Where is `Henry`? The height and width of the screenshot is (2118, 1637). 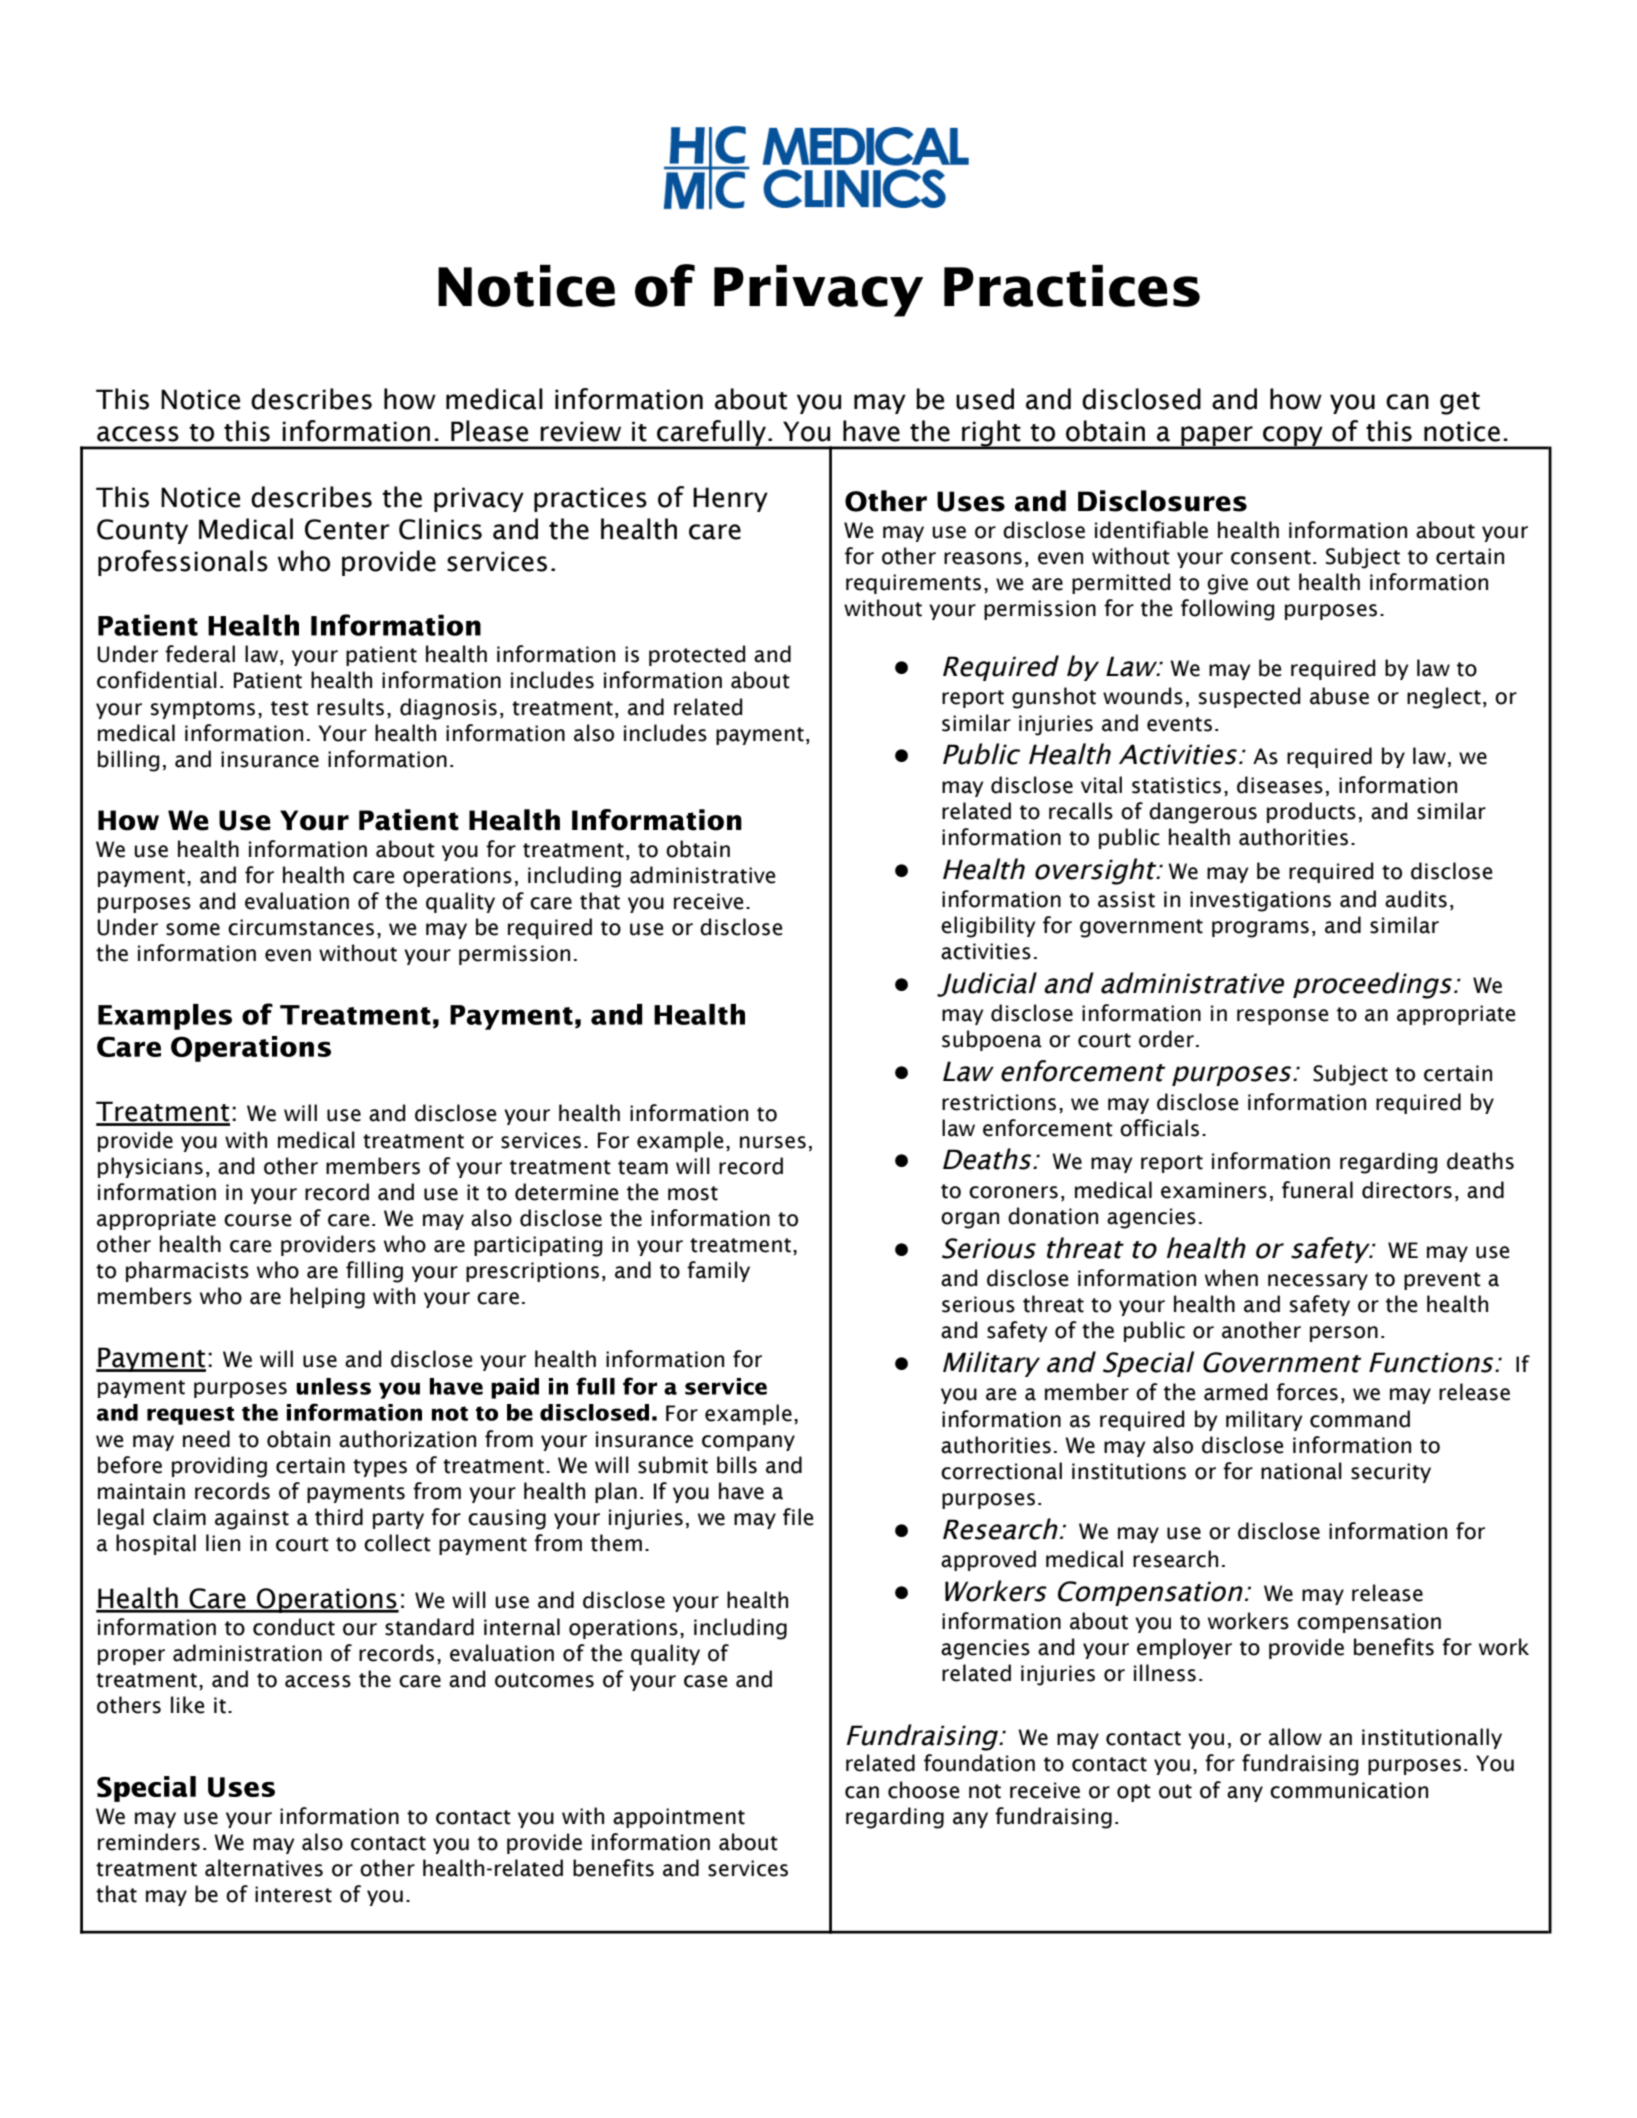
Henry is located at coordinates (730, 499).
